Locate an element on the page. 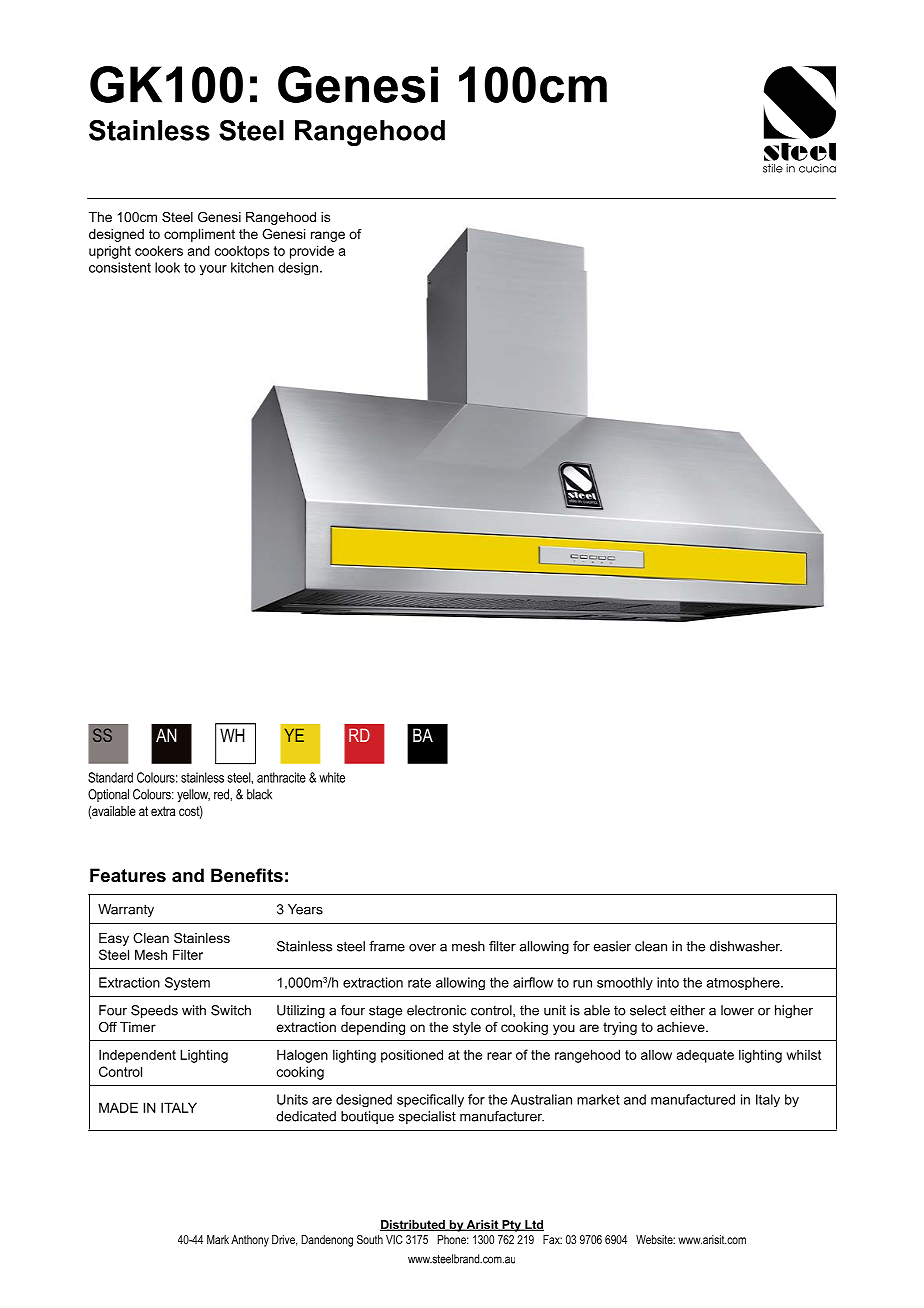 The width and height of the image is (924, 1308). provide is located at coordinates (312, 252).
